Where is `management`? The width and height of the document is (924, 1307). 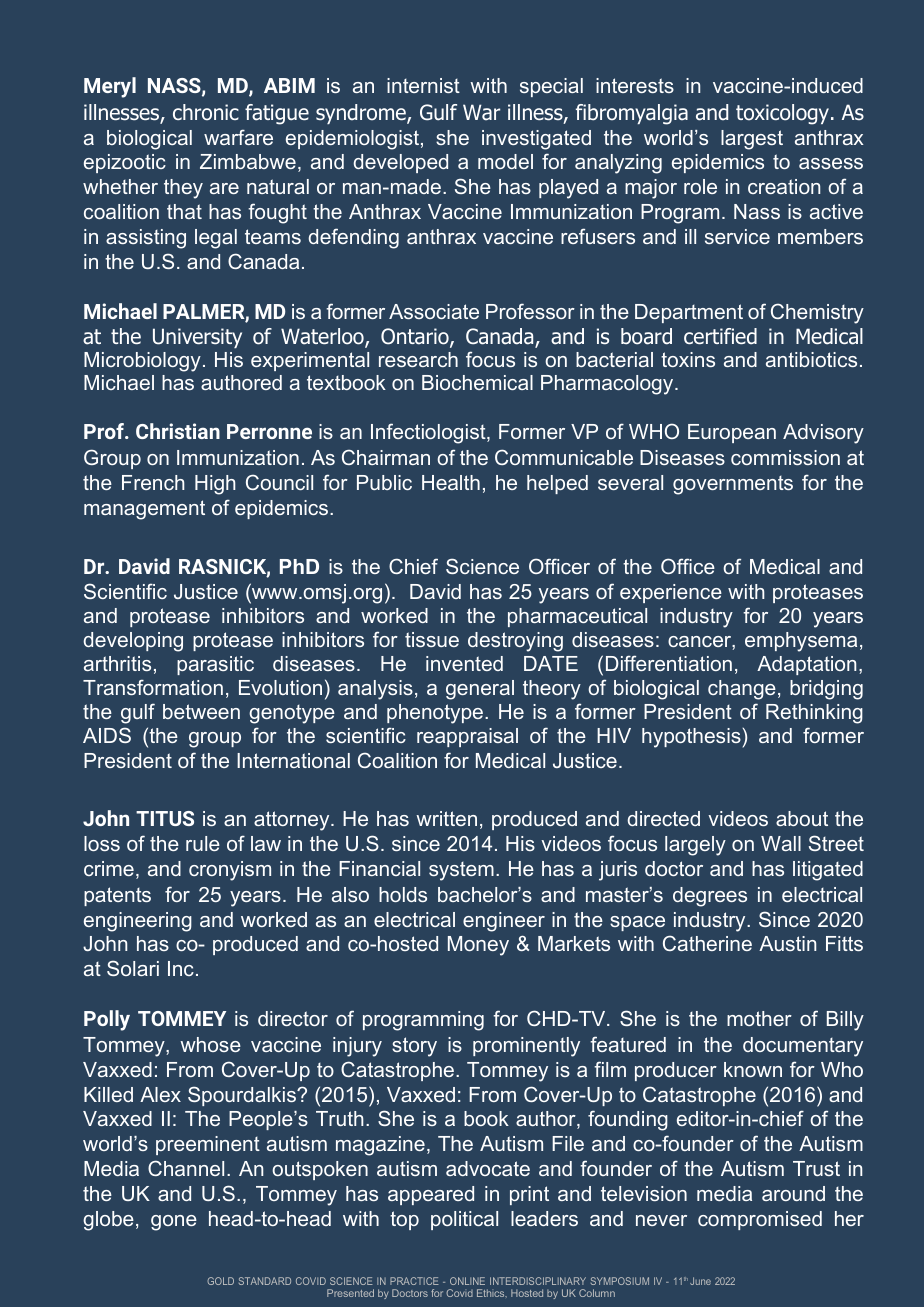
management is located at coordinates (144, 510).
